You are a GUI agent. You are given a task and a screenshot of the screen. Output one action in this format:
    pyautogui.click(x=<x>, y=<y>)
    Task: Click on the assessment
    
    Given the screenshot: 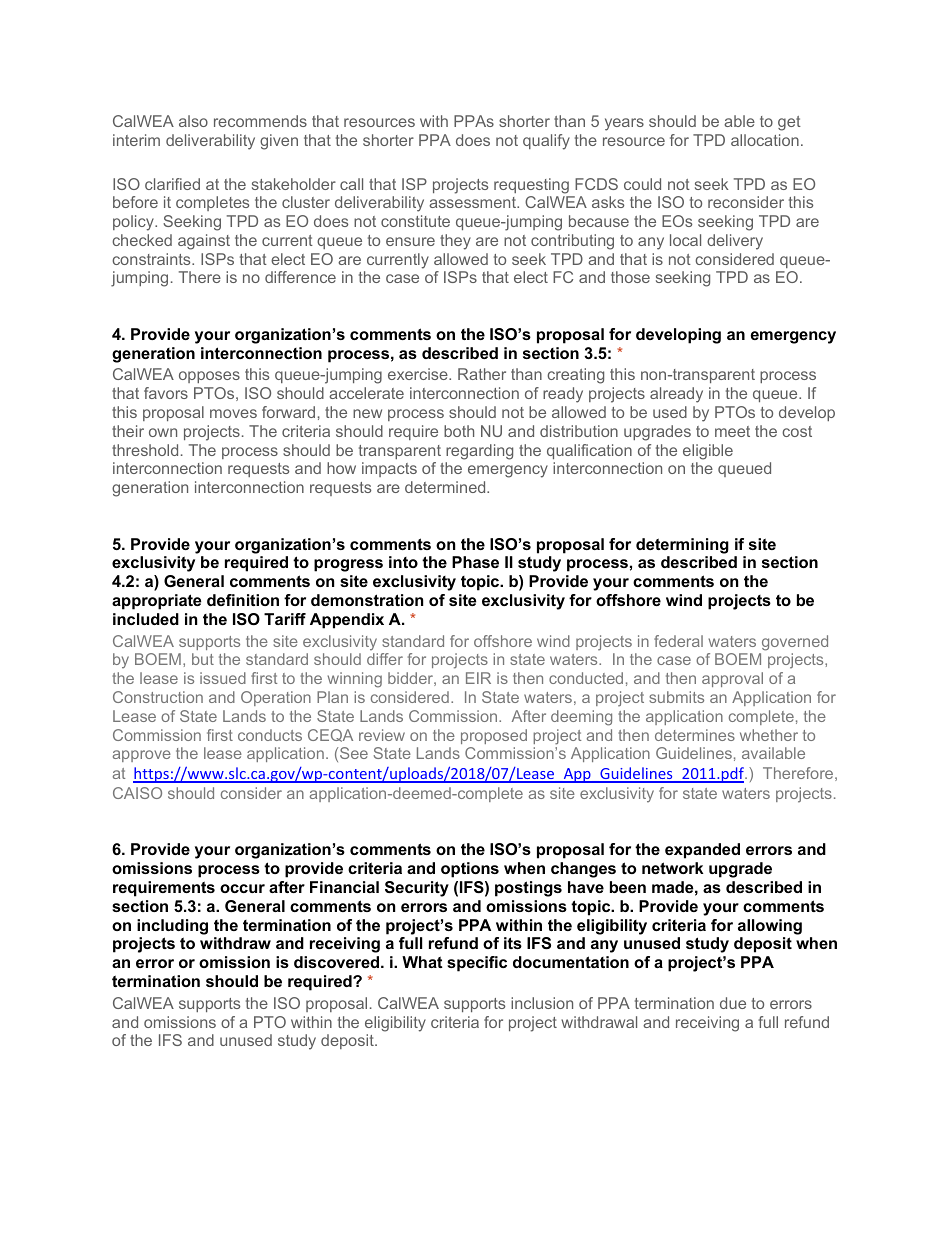 What is the action you would take?
    pyautogui.click(x=473, y=202)
